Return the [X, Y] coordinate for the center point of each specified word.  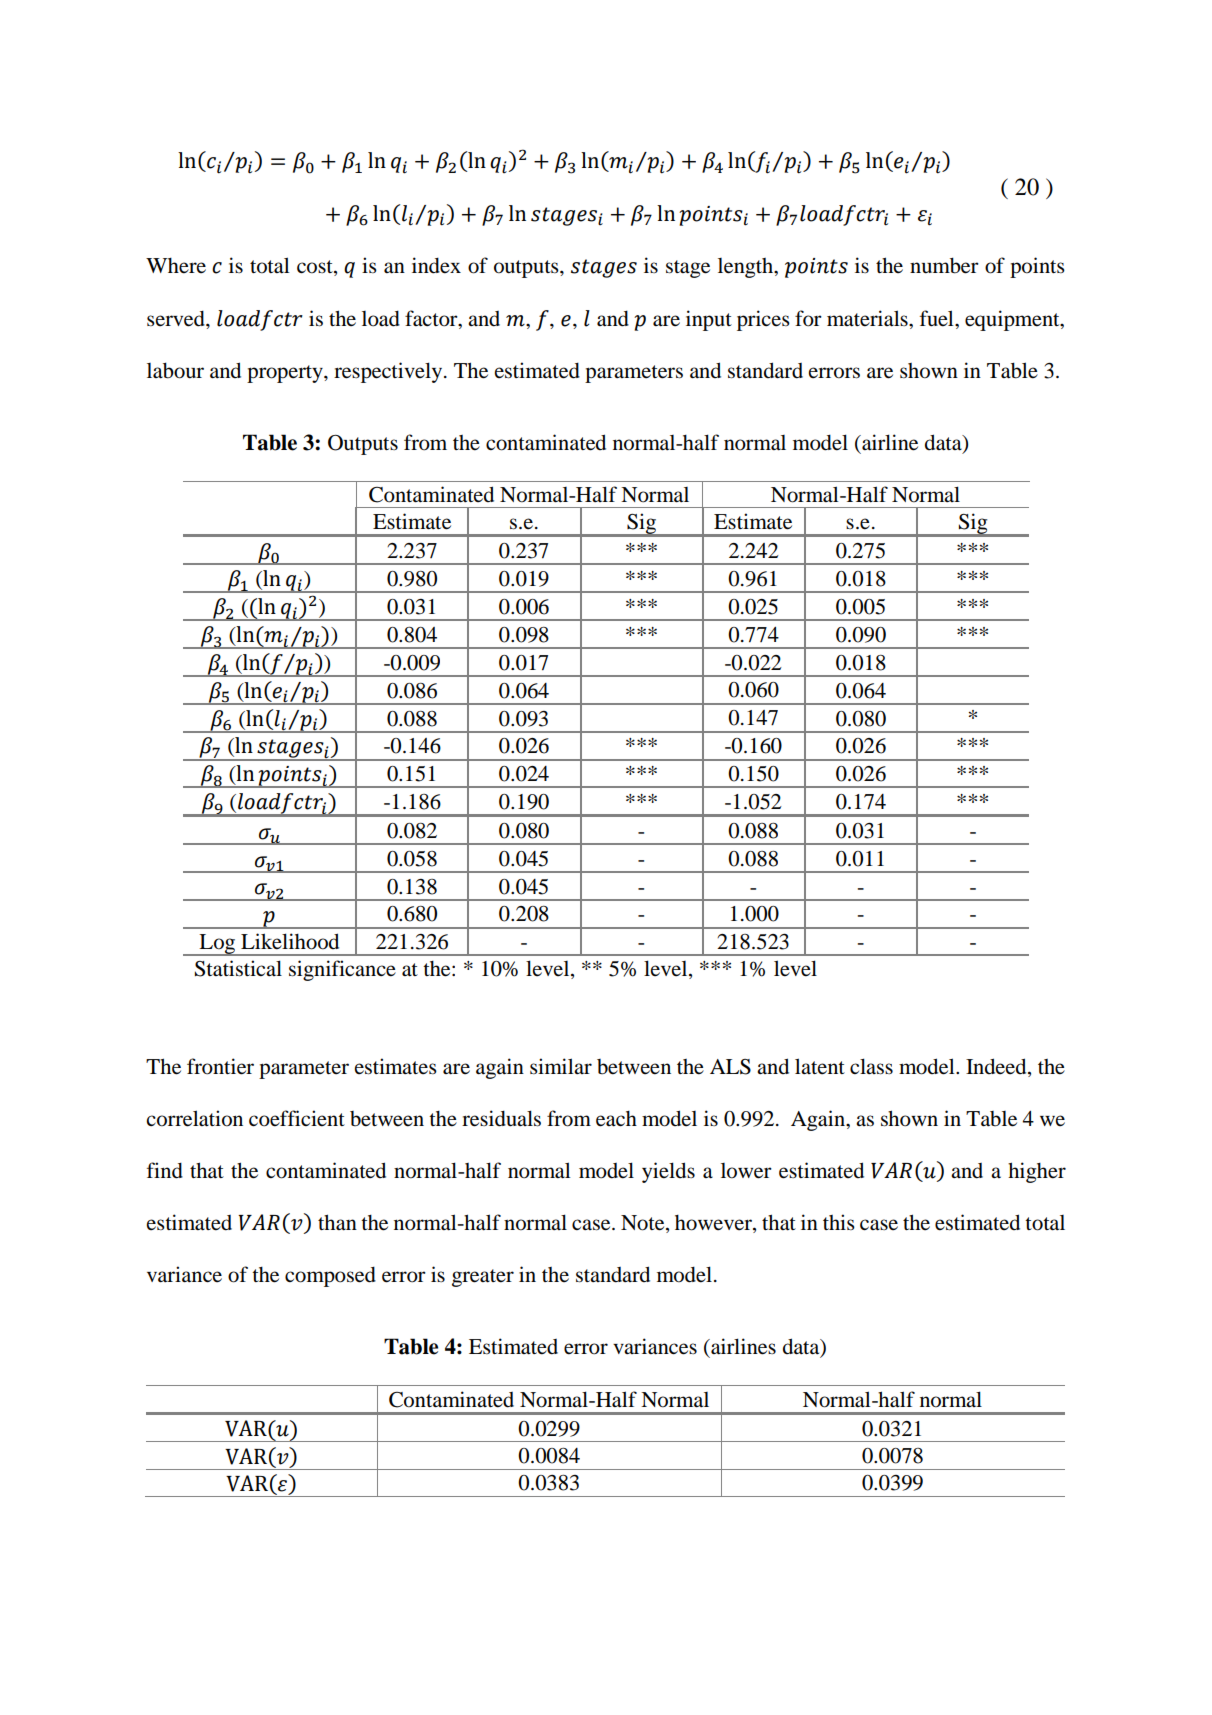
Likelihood [290, 941]
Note [644, 1224]
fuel [938, 318]
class [871, 1066]
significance [342, 970]
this [839, 1222]
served [177, 319]
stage [688, 269]
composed [330, 1277]
